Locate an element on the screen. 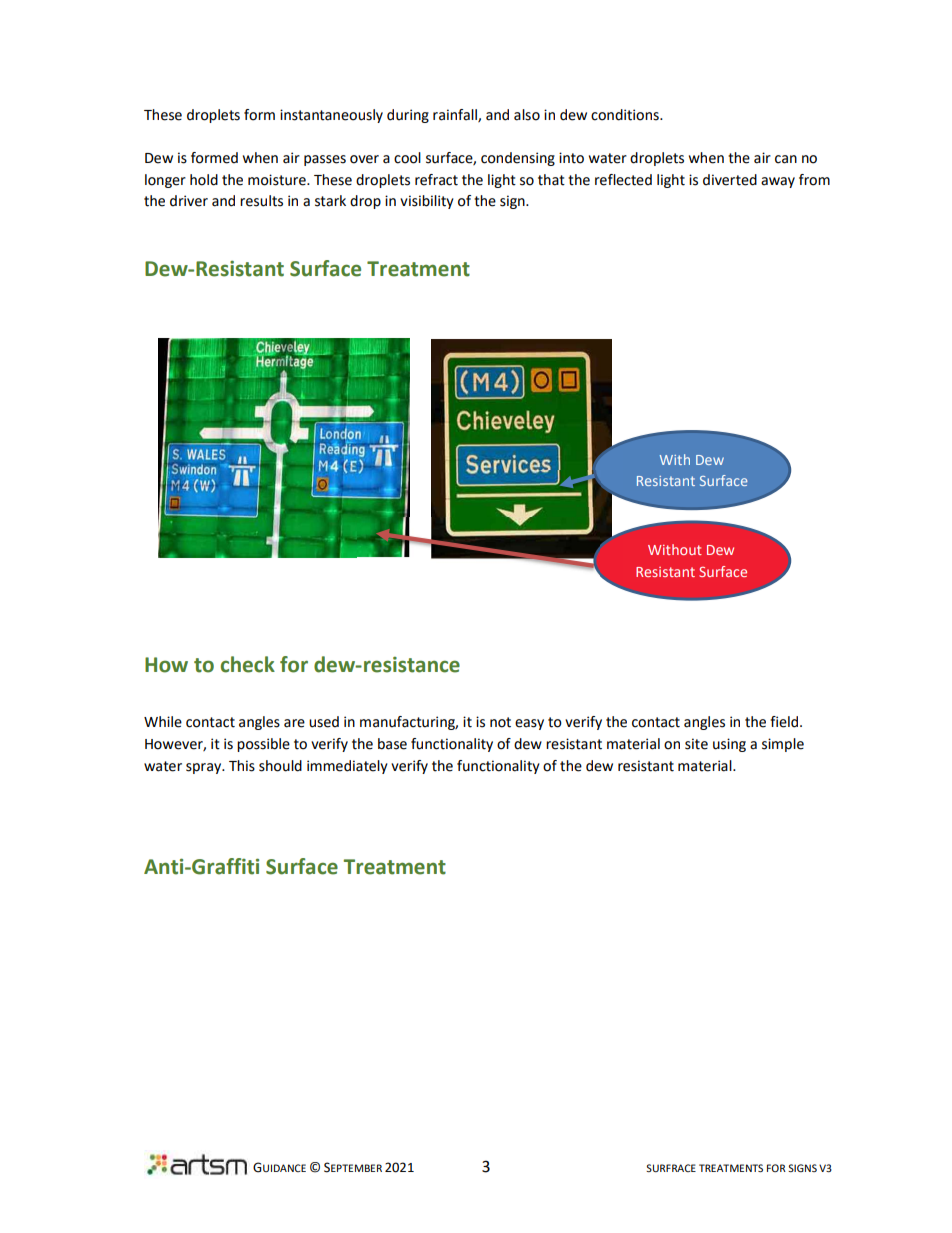  visibility is located at coordinates (427, 202).
